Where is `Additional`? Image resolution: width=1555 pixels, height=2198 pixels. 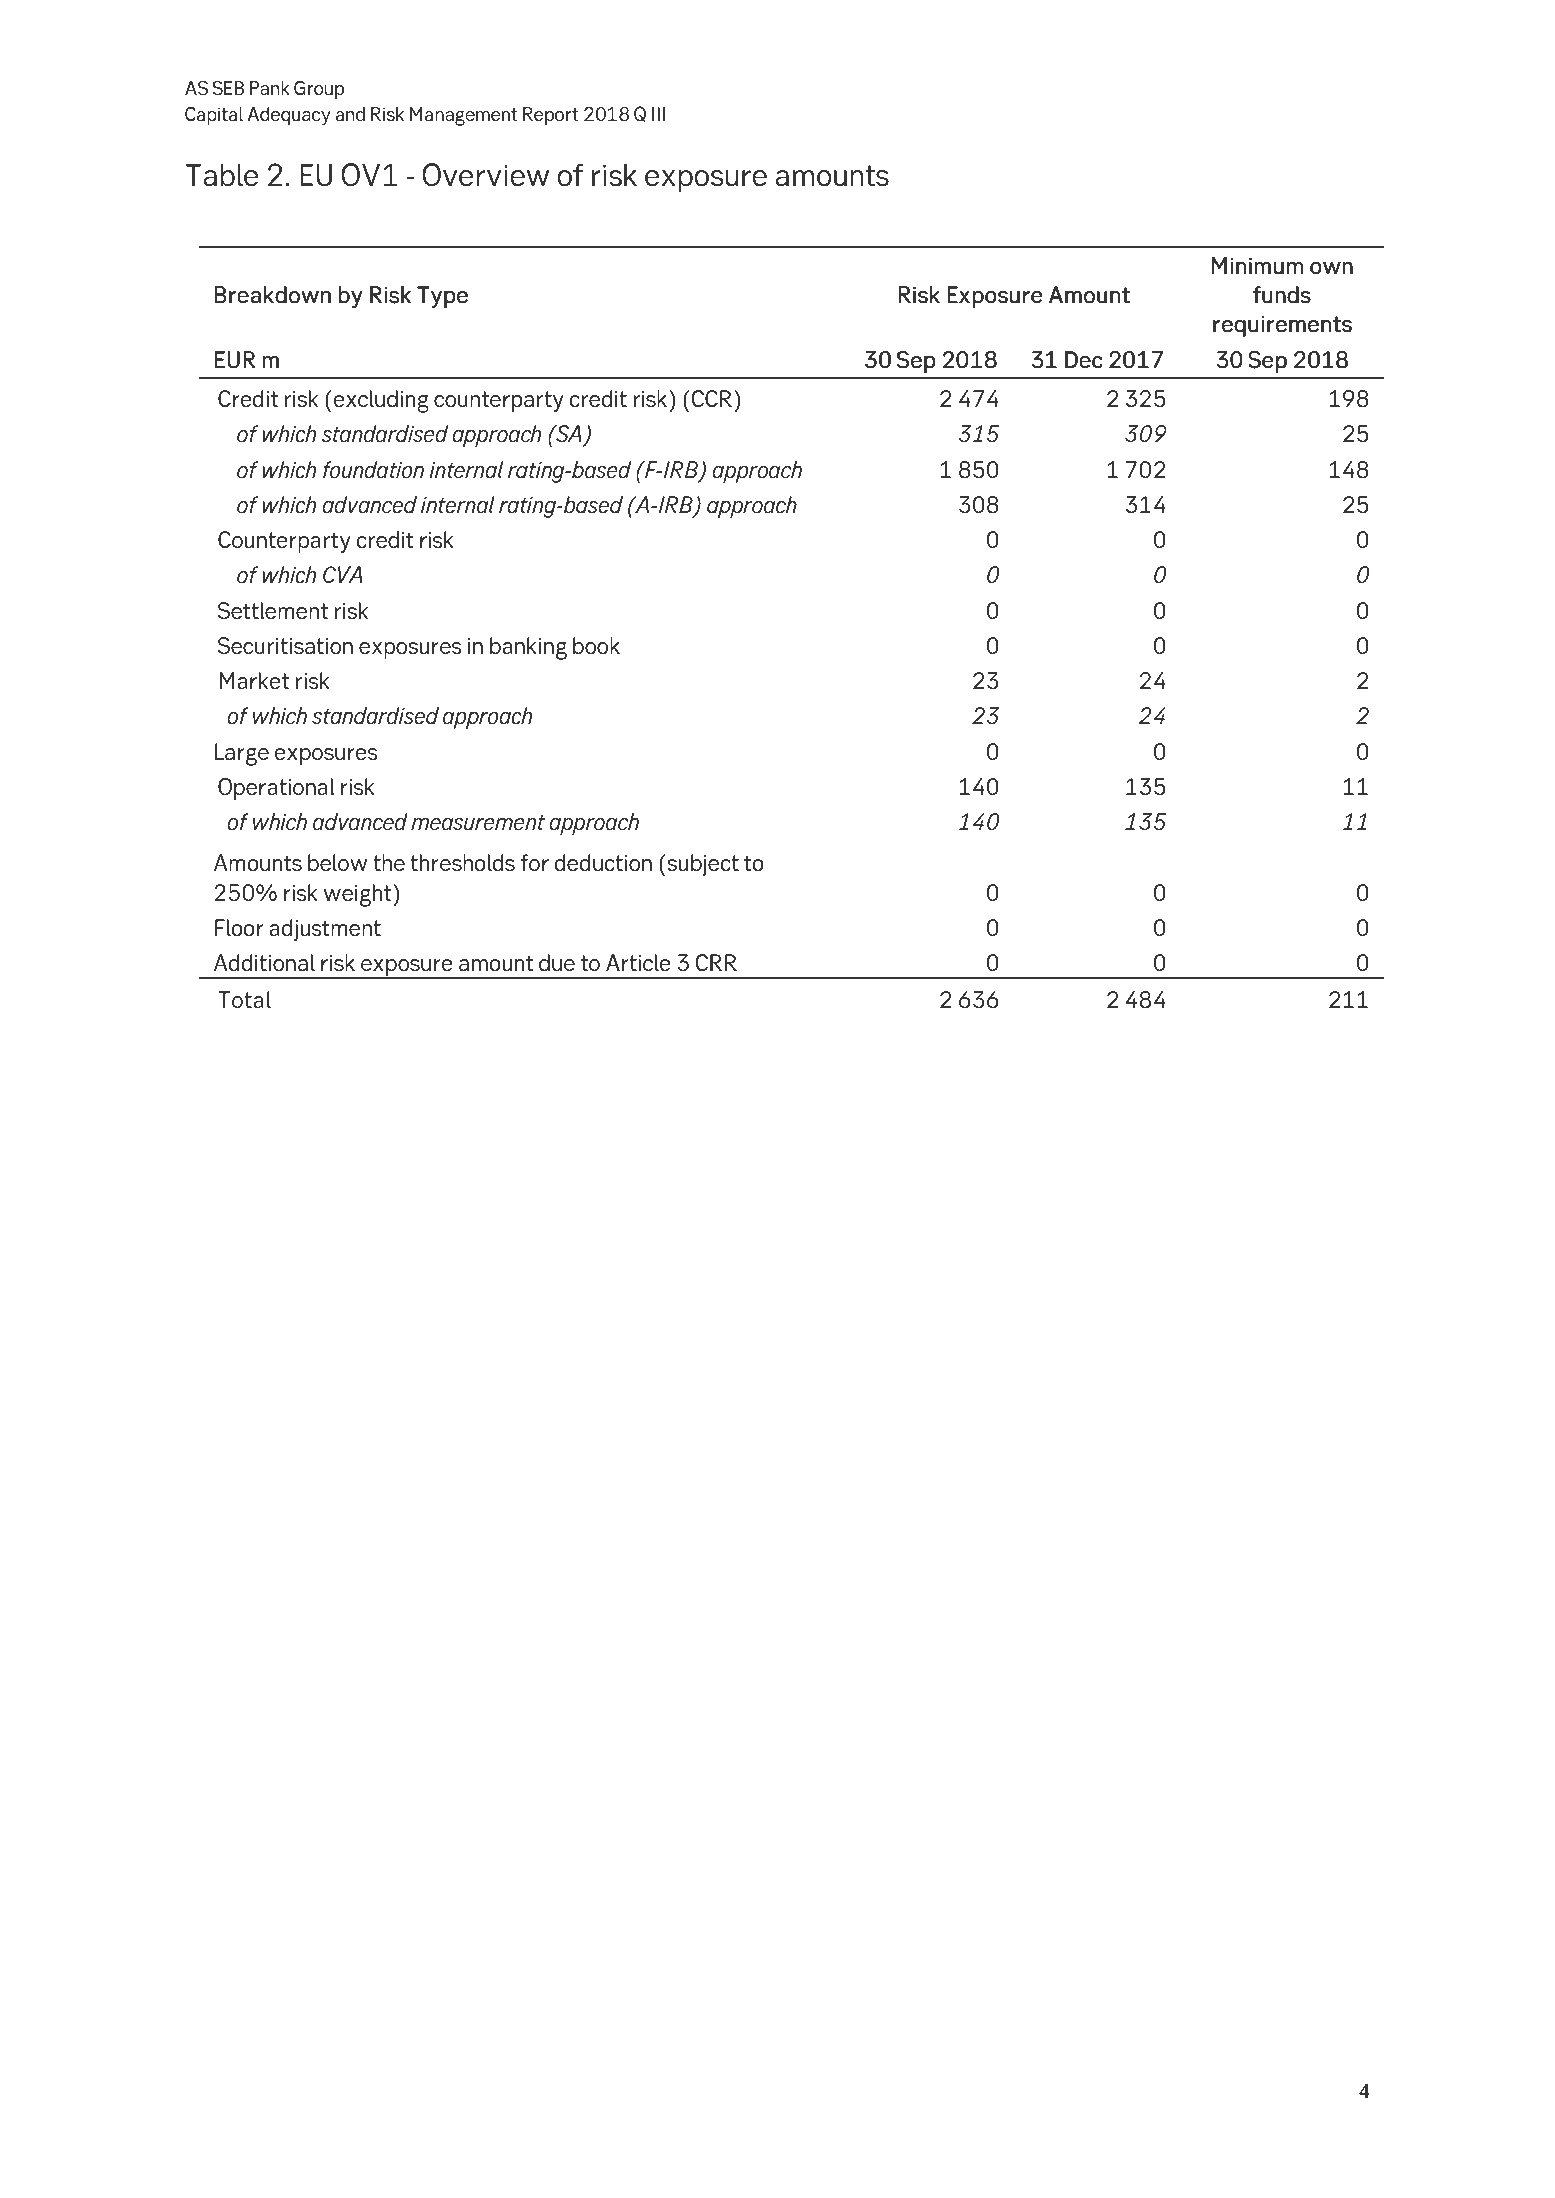 Additional is located at coordinates (264, 962).
